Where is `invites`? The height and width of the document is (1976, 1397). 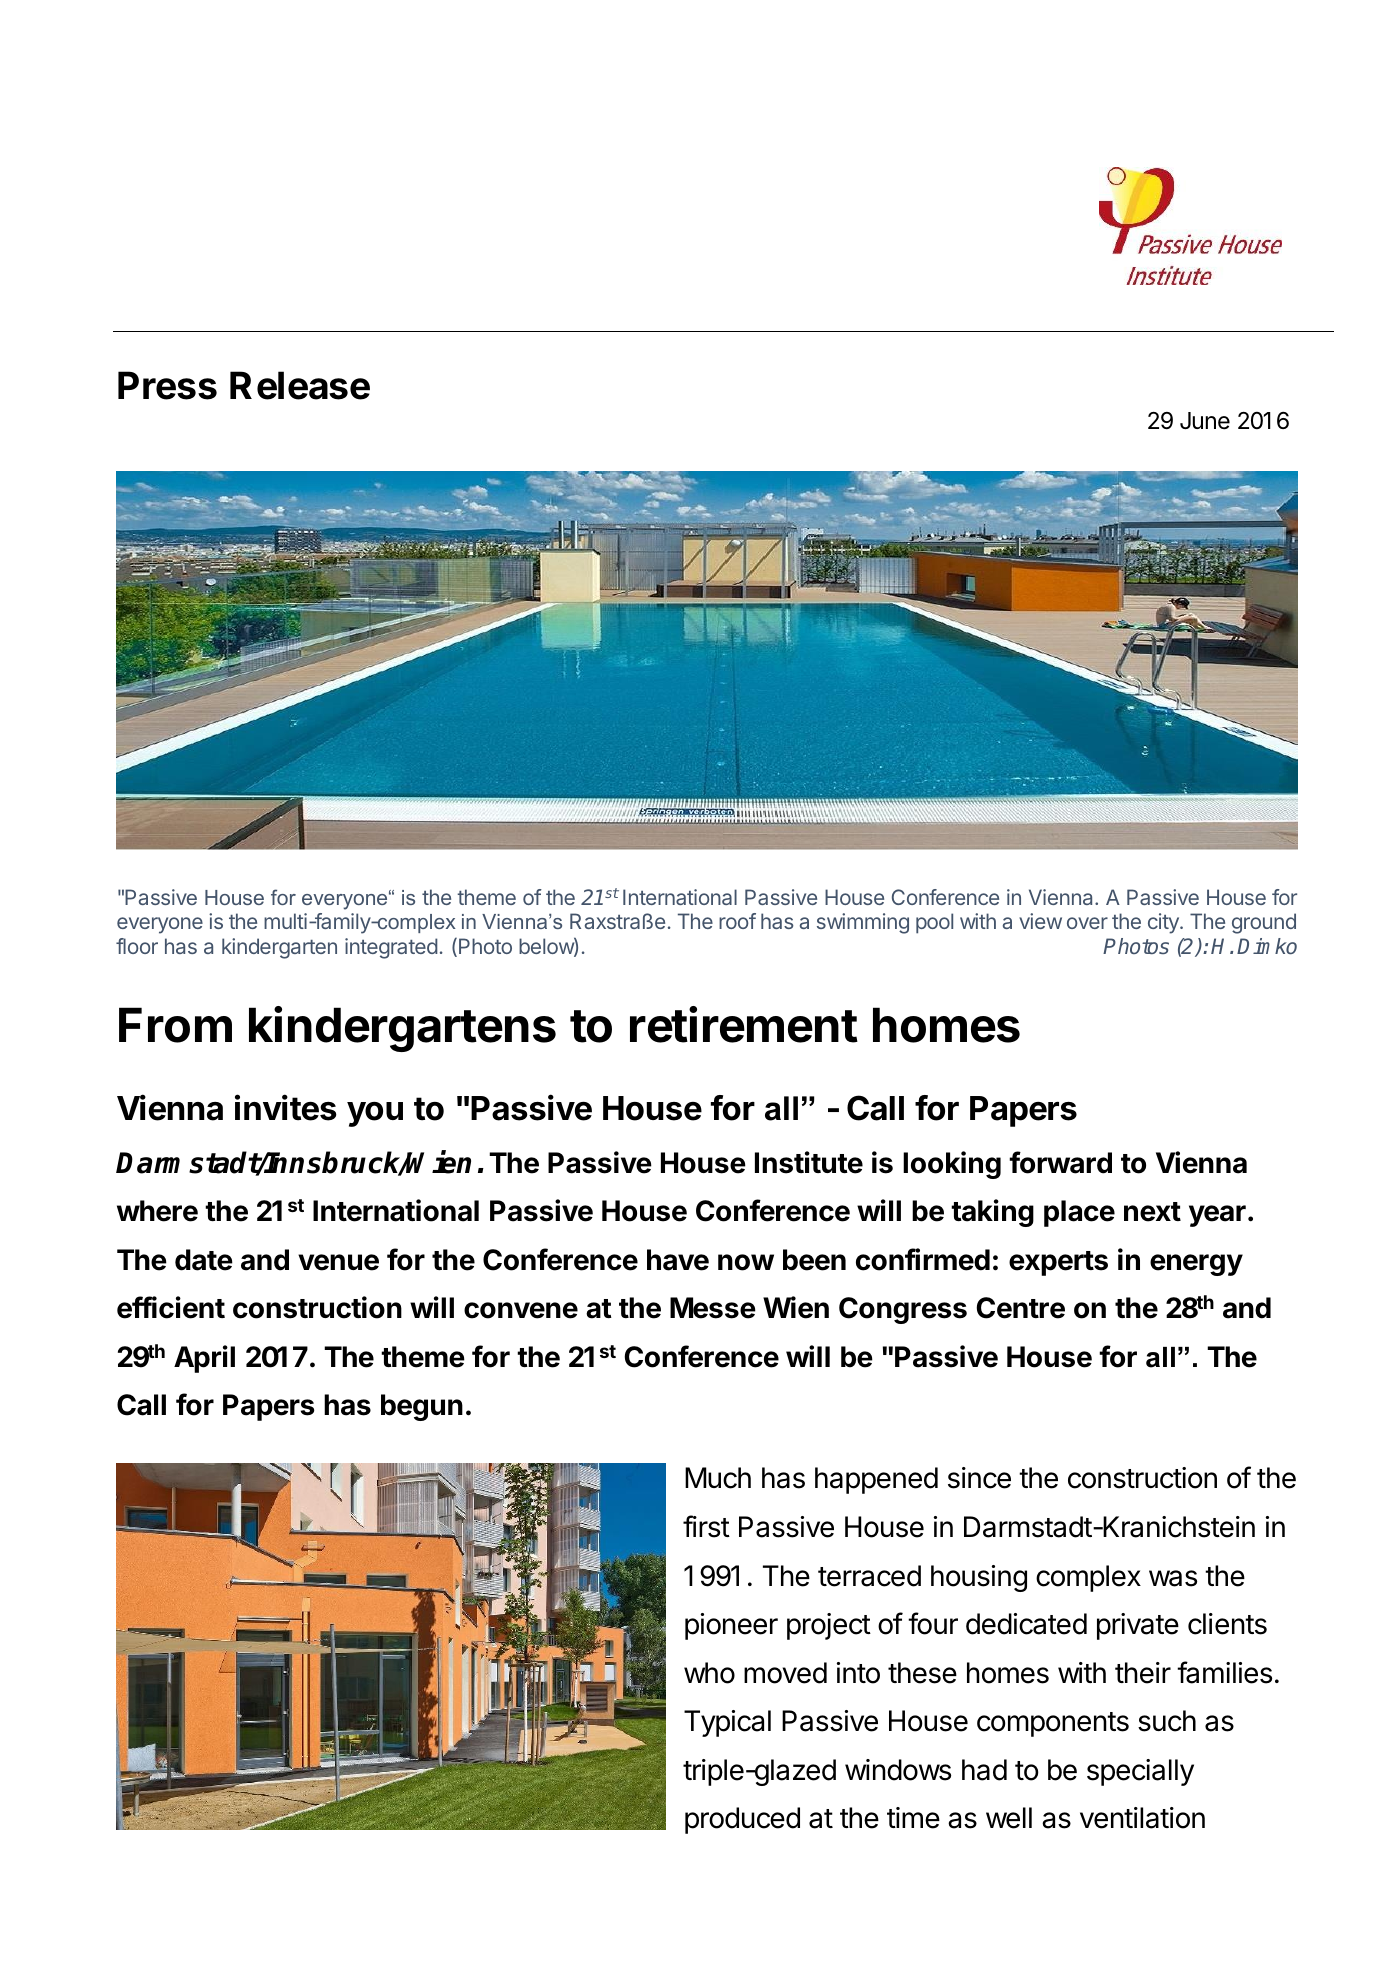
invites is located at coordinates (286, 1107).
